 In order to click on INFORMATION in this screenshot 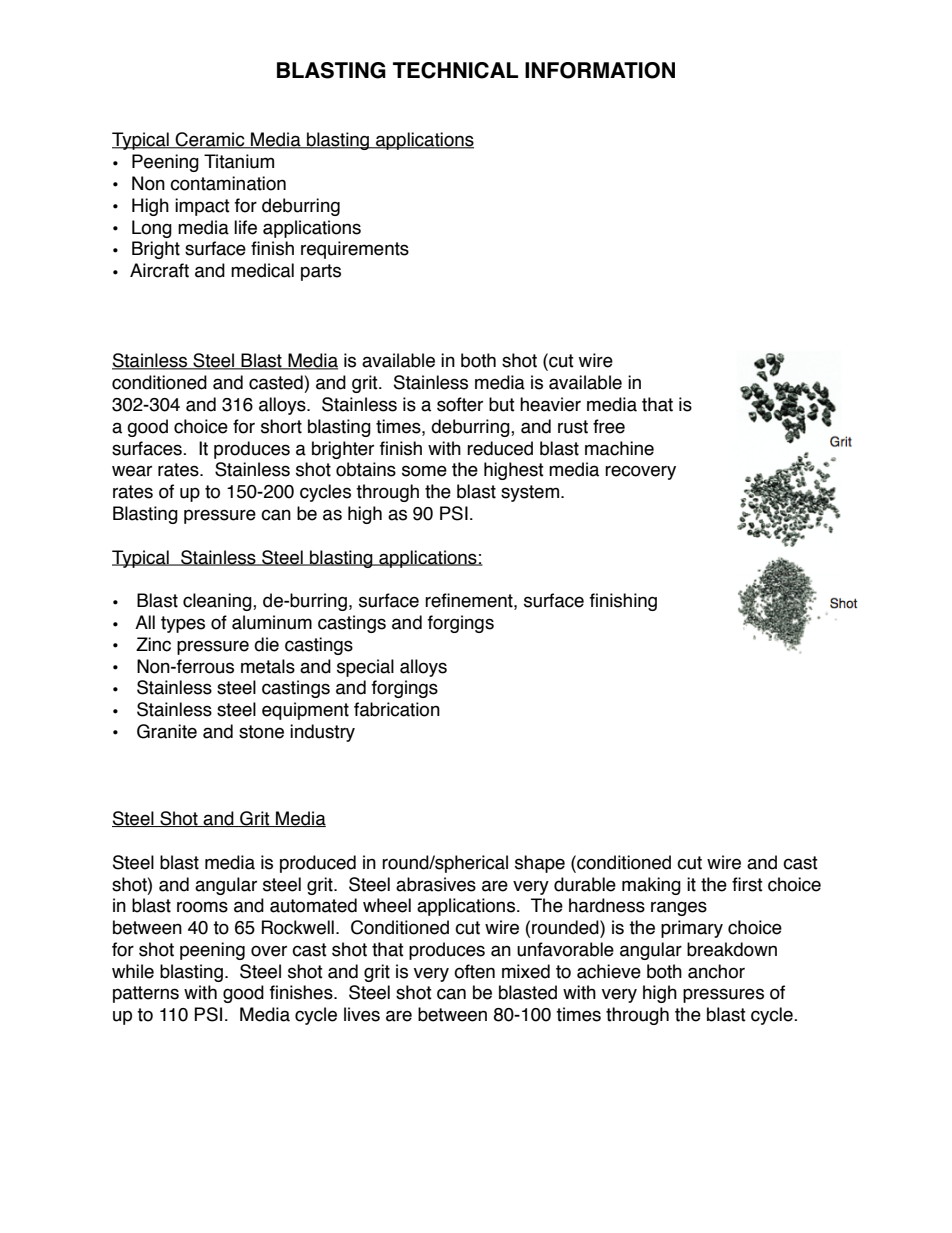, I will do `click(600, 70)`.
